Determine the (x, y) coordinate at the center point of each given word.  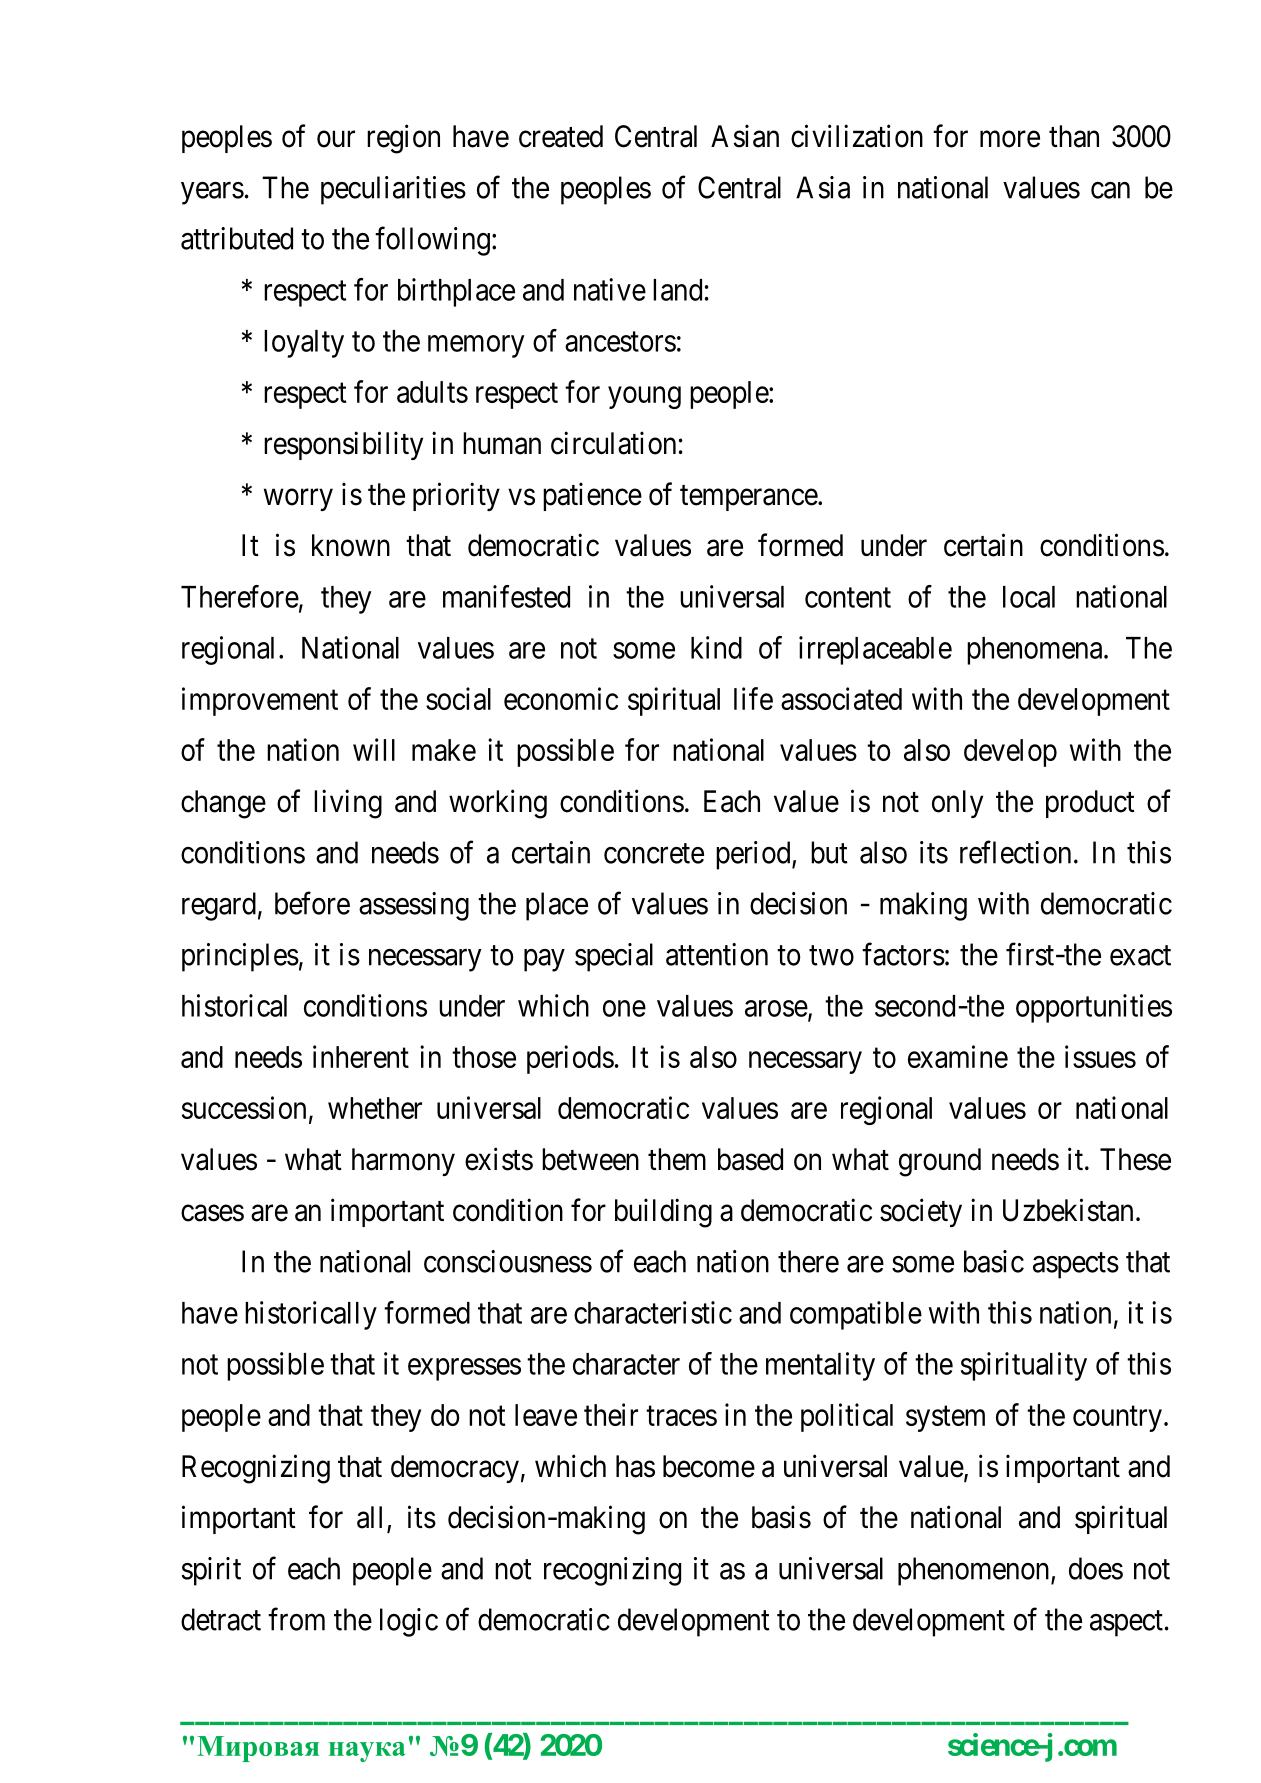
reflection (1015, 852)
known (351, 545)
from (296, 1619)
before (312, 903)
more (1010, 139)
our (336, 139)
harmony (403, 1162)
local (1029, 597)
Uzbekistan (1068, 1210)
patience (592, 496)
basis (781, 1517)
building (663, 1213)
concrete (654, 853)
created (561, 136)
